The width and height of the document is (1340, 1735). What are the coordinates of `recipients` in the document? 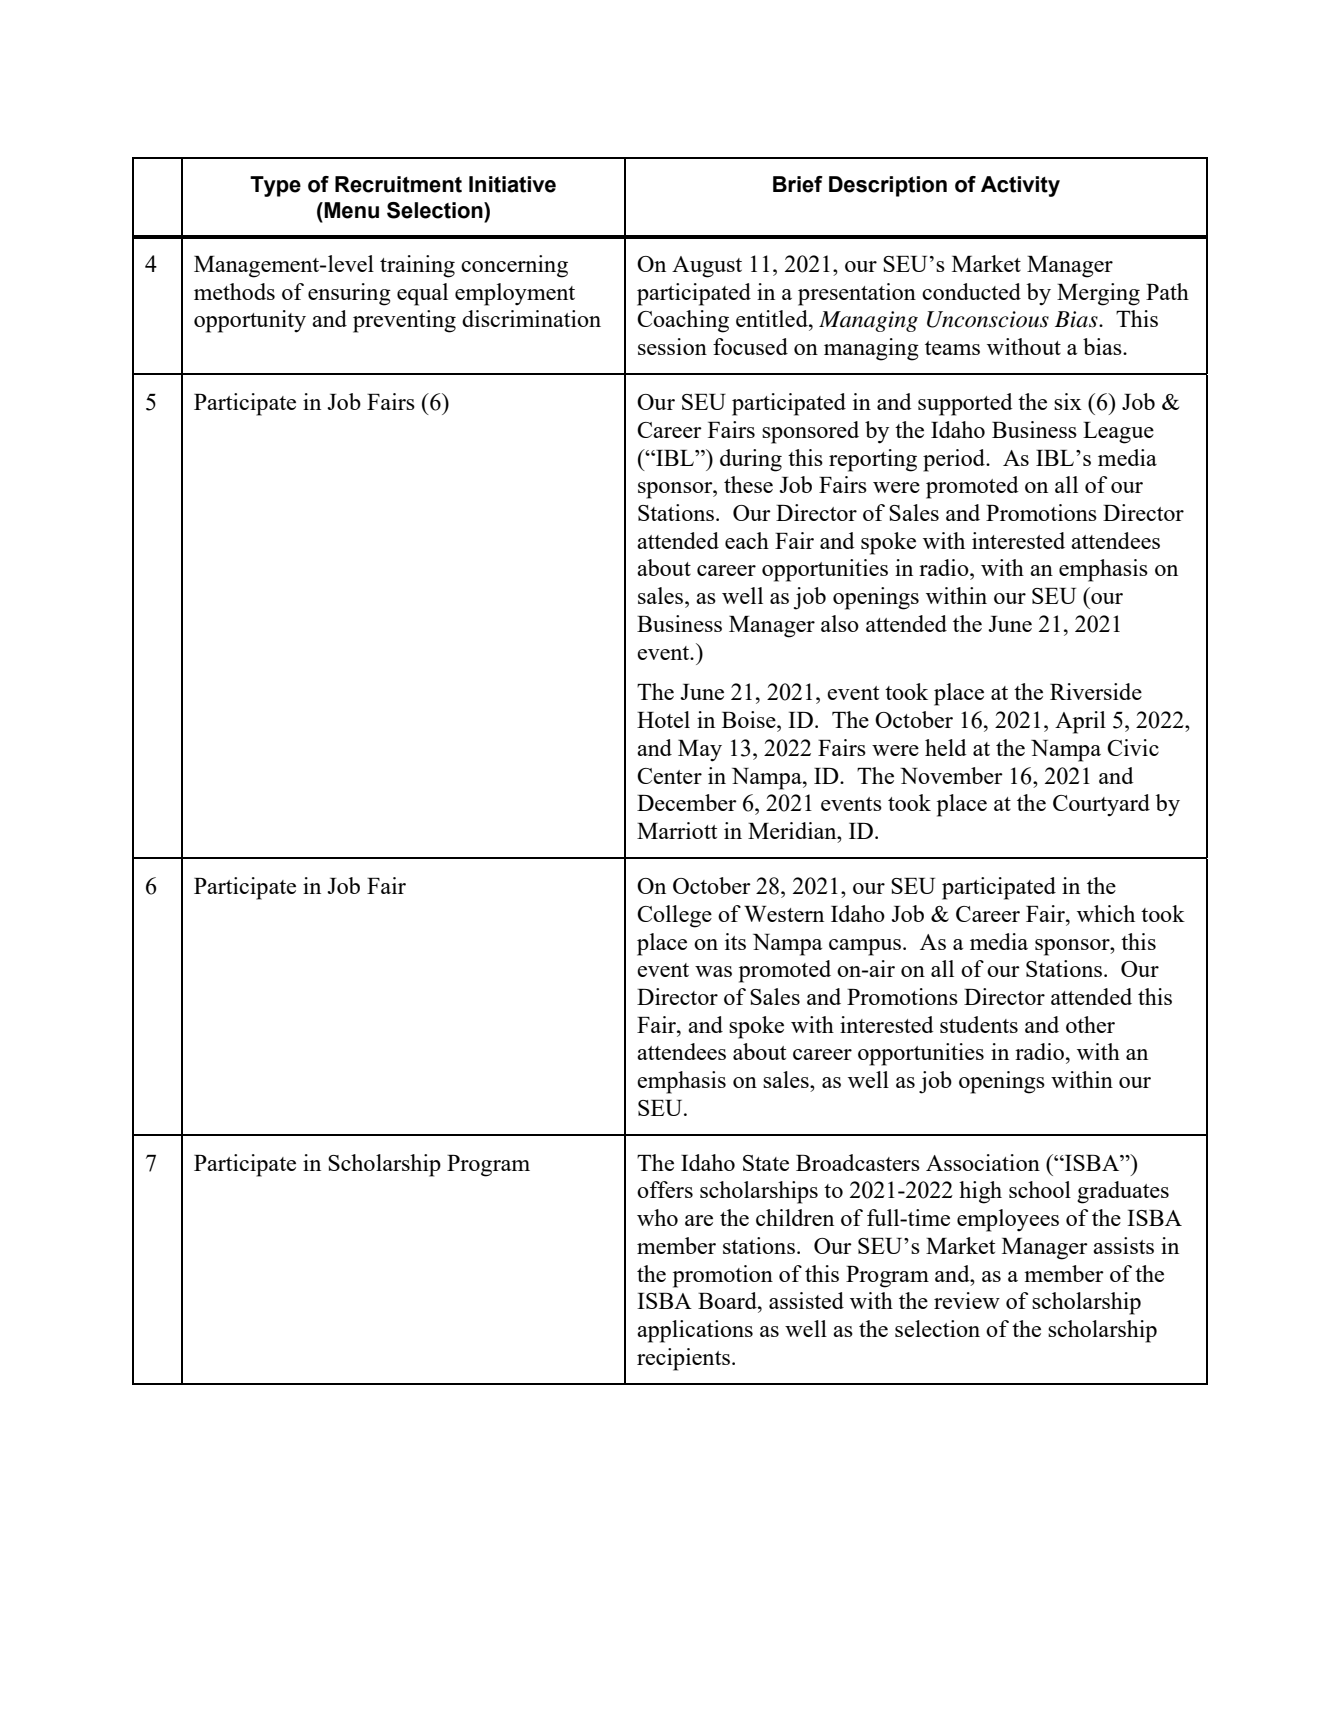 It's located at (683, 1359).
